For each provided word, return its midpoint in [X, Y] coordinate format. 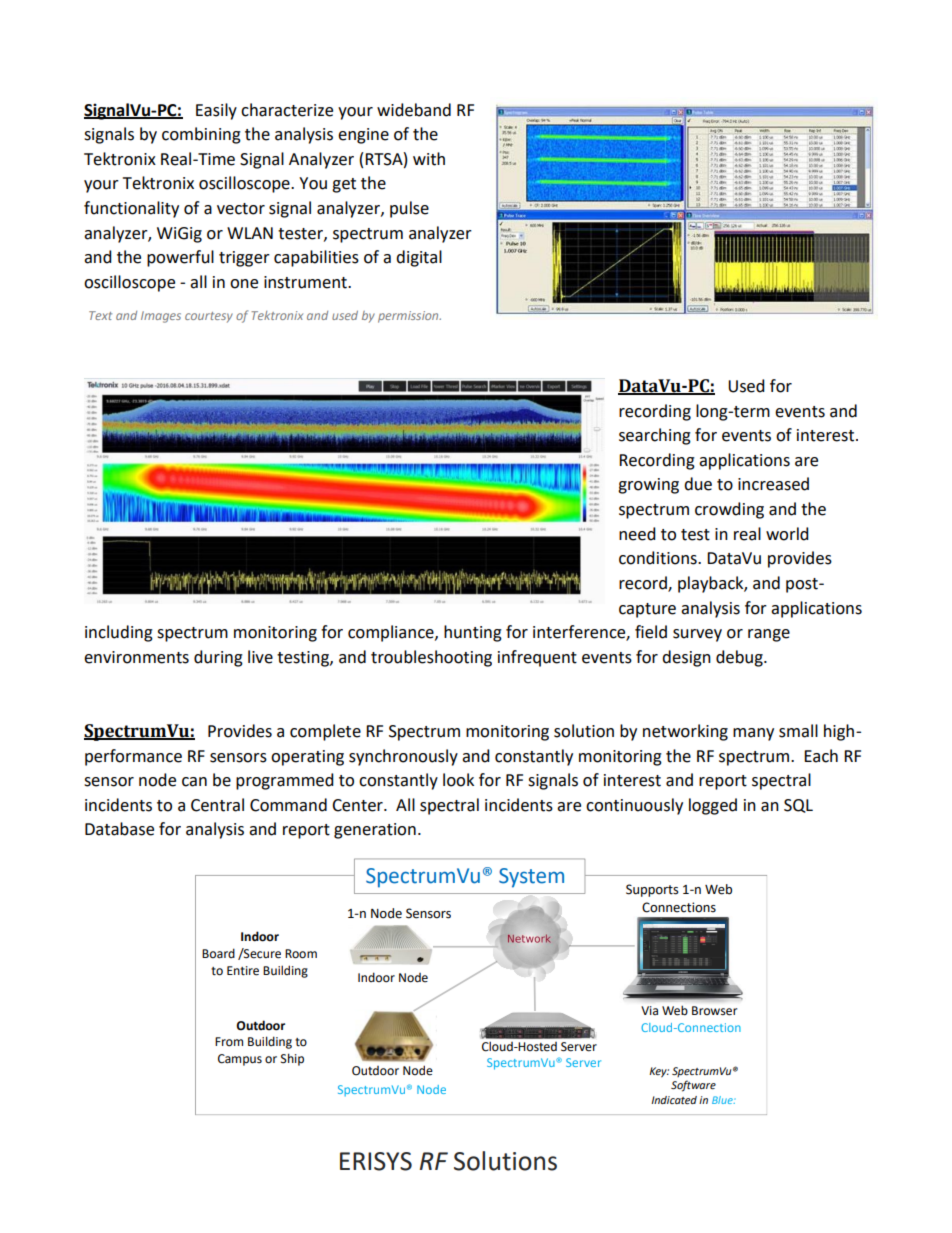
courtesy [209, 317]
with [429, 159]
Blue [723, 1100]
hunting [473, 633]
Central [217, 805]
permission [409, 317]
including [119, 633]
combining [201, 135]
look [458, 780]
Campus [240, 1060]
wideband [414, 110]
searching [655, 436]
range [769, 635]
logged [713, 806]
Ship [292, 1059]
